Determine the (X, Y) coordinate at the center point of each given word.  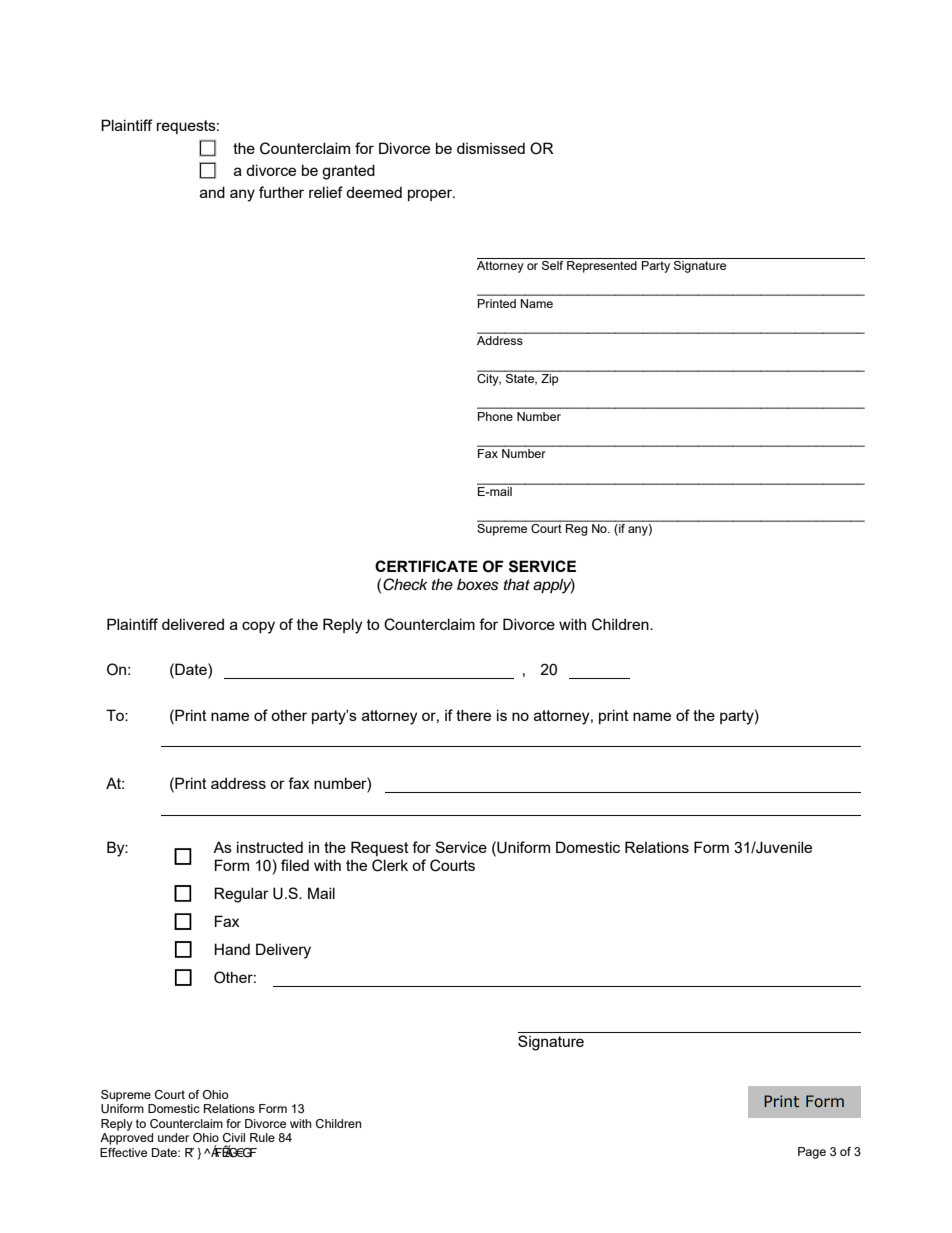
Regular (241, 895)
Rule (262, 1137)
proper (431, 195)
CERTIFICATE (426, 566)
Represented (602, 267)
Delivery (283, 951)
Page (812, 1153)
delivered (193, 624)
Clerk (390, 865)
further (281, 192)
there (473, 715)
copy (258, 627)
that (517, 584)
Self (553, 265)
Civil (234, 1137)
